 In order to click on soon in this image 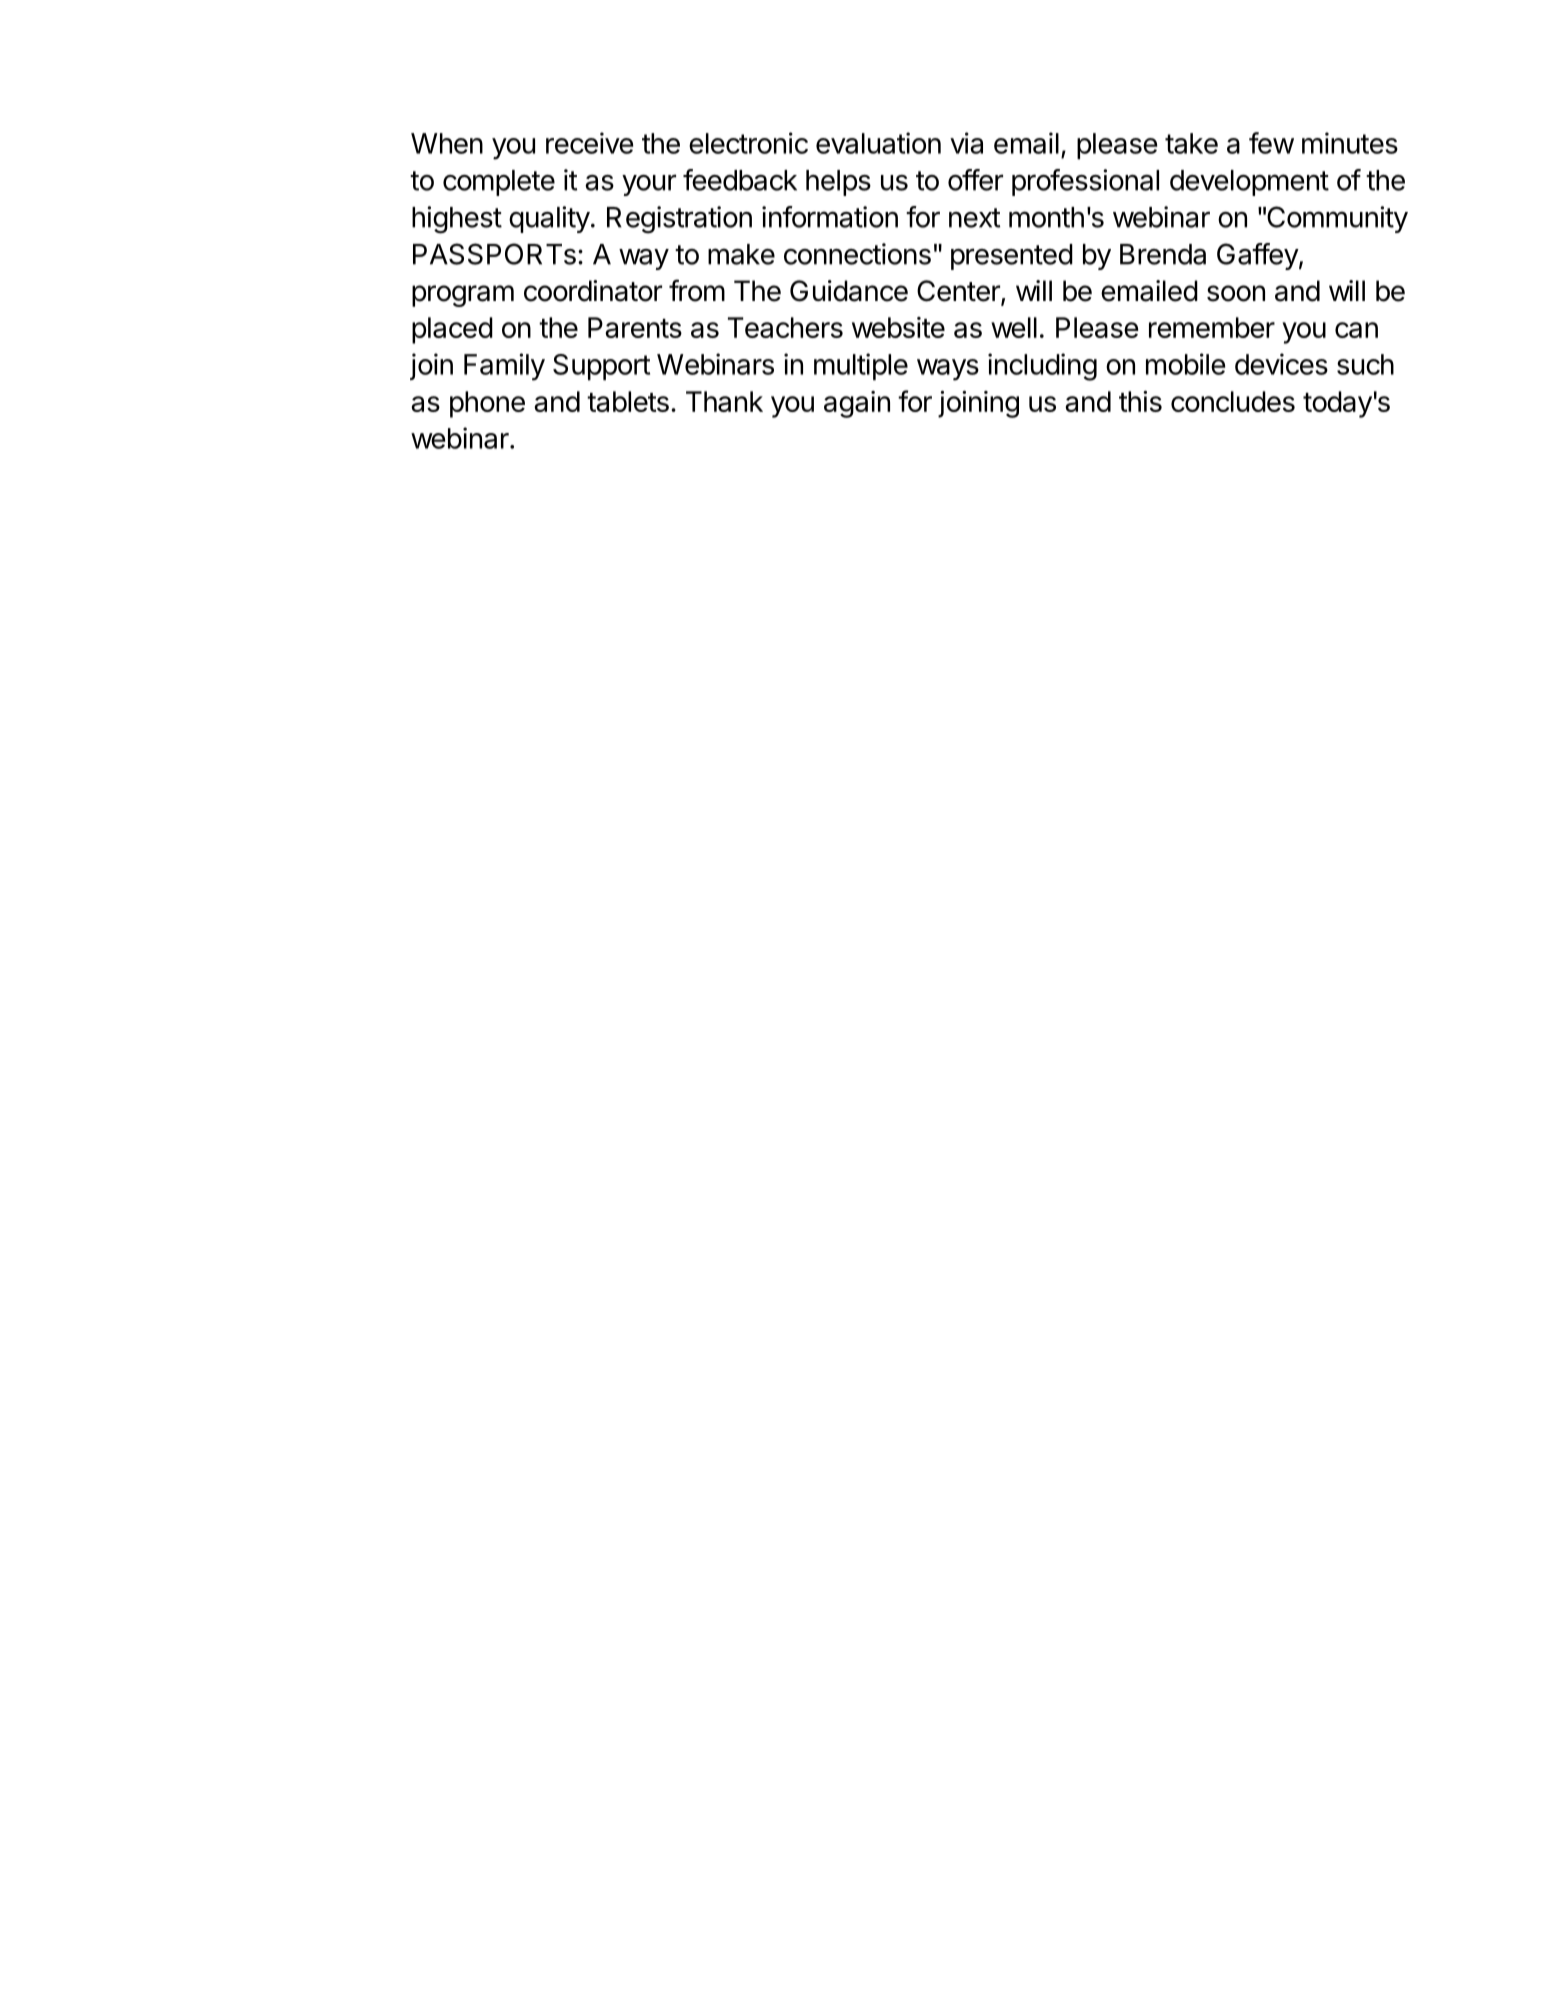, I will do `click(1236, 293)`.
